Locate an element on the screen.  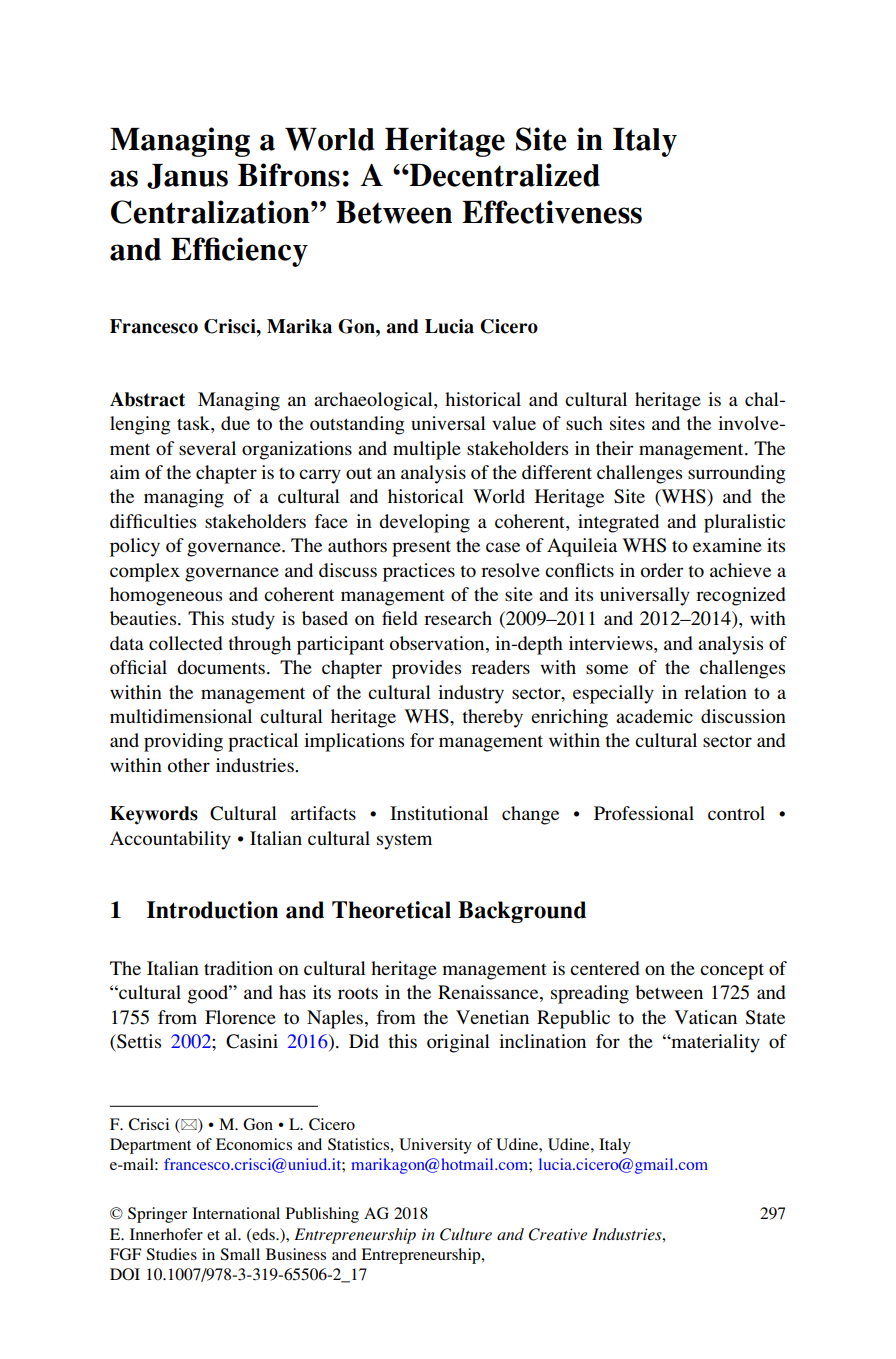
tradition is located at coordinates (238, 968).
